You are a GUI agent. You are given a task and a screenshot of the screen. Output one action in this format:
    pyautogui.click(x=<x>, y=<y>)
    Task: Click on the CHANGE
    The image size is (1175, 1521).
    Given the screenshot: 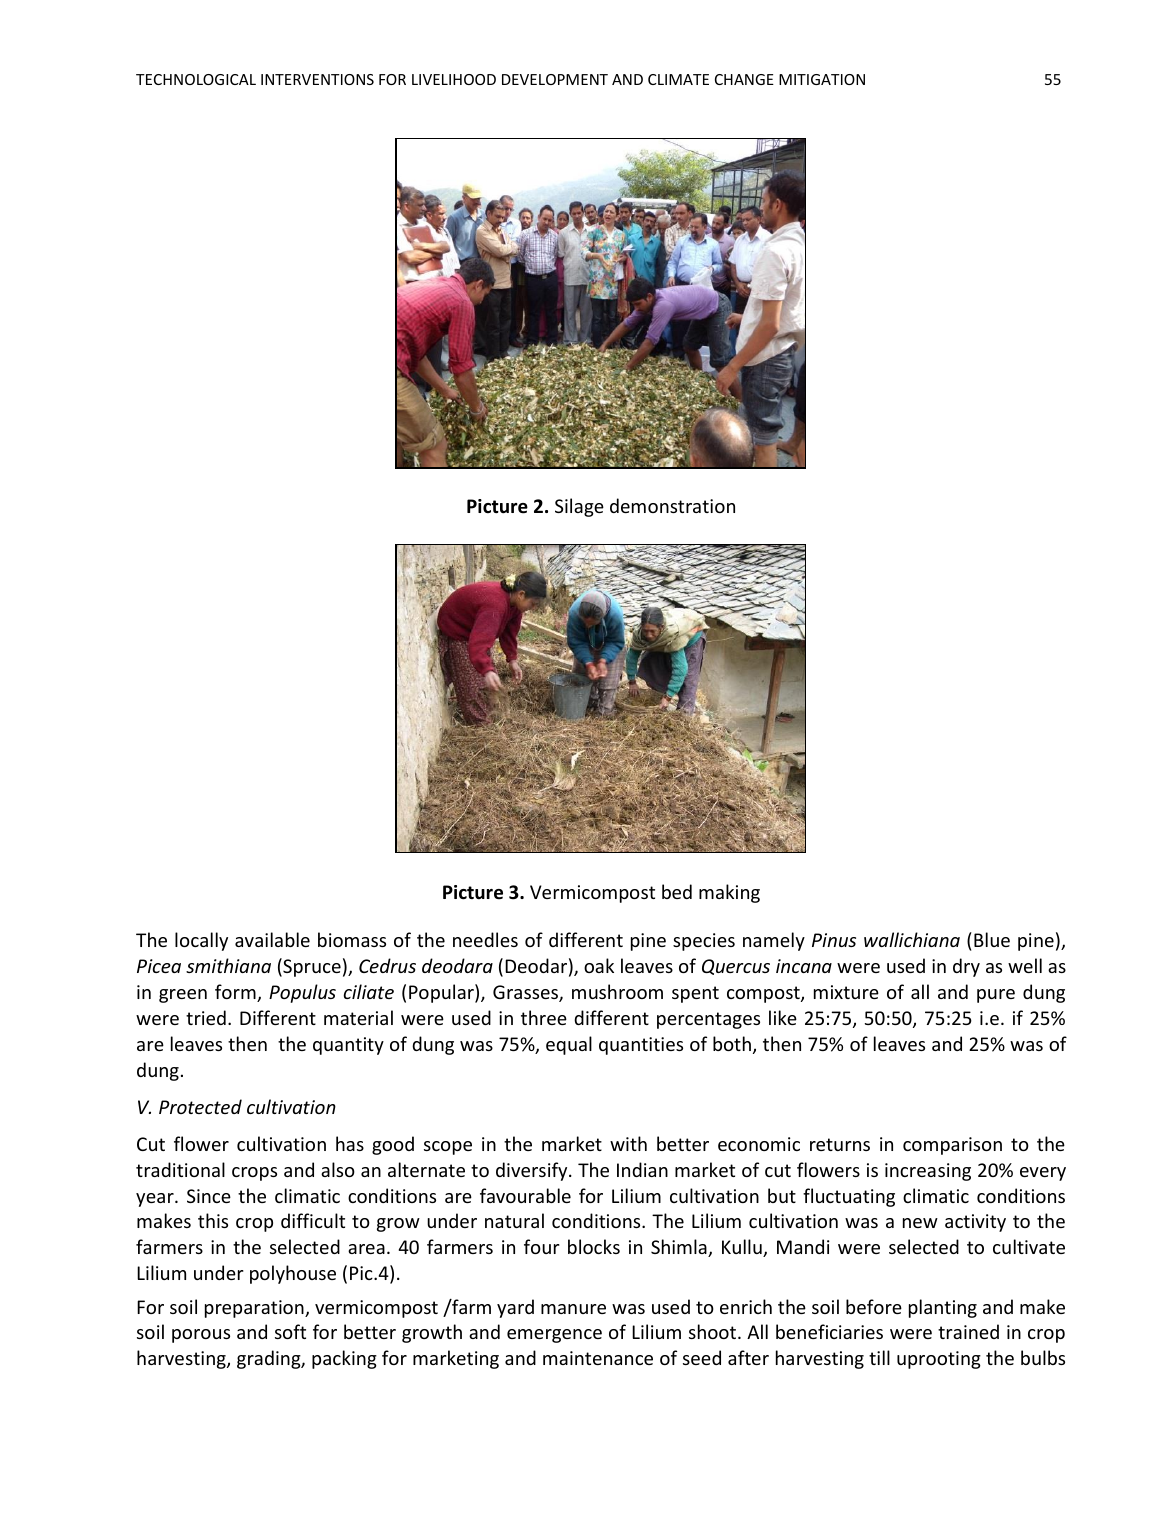 What is the action you would take?
    pyautogui.click(x=744, y=79)
